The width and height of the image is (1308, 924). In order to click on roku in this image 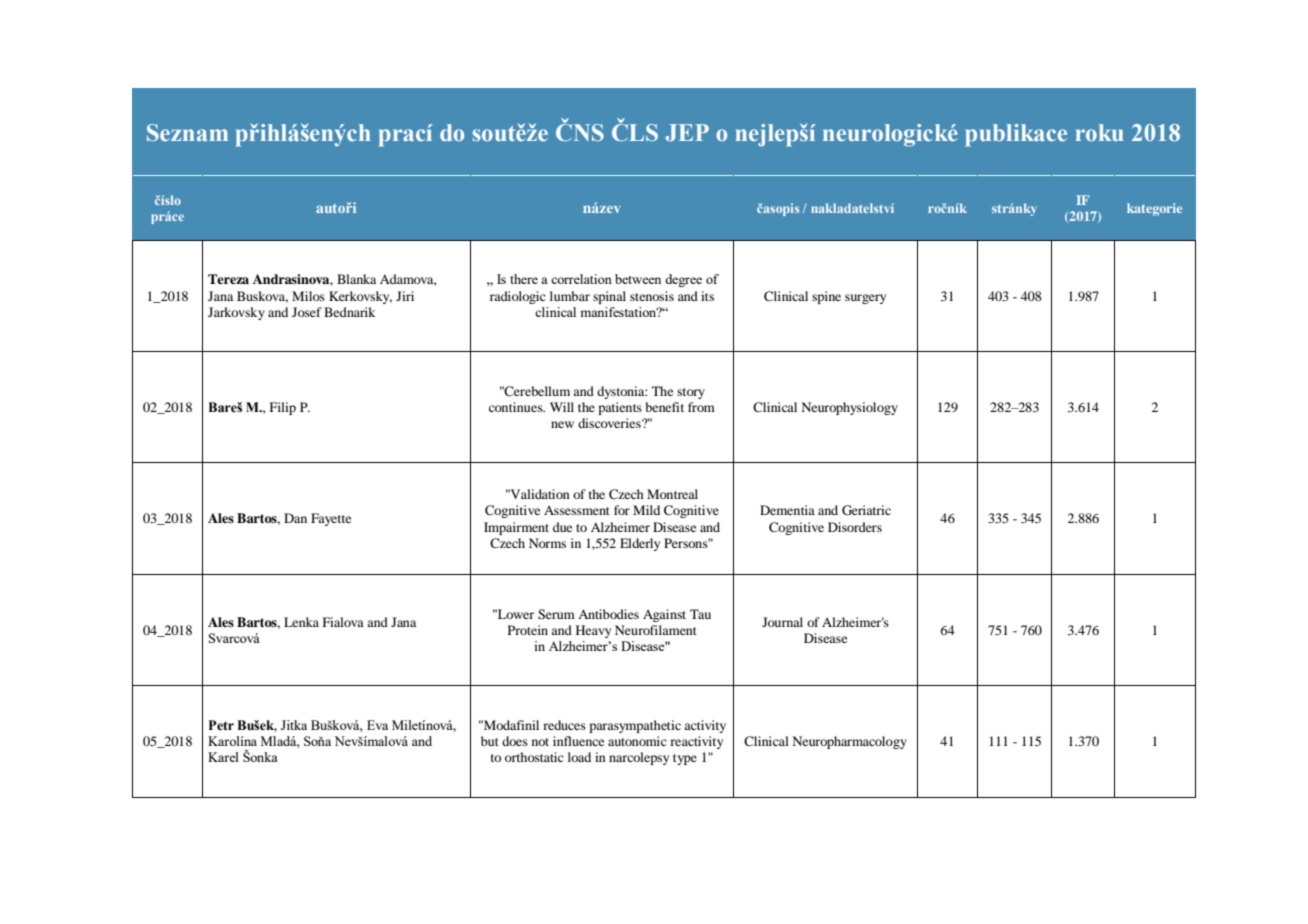, I will do `click(1100, 132)`.
